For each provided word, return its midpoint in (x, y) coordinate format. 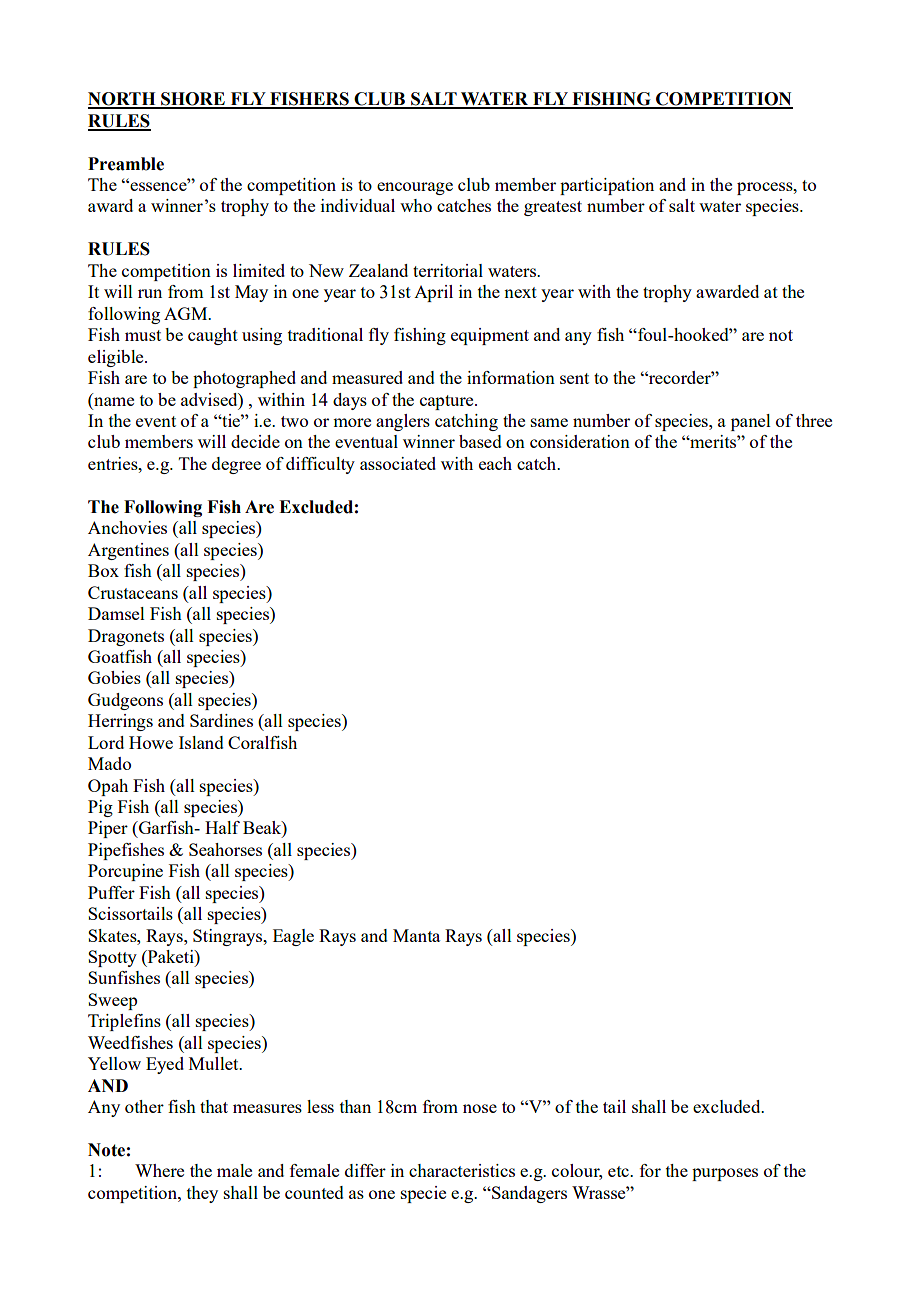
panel (751, 422)
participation (607, 186)
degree (236, 465)
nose (480, 1108)
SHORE (193, 100)
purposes (725, 1174)
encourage (415, 188)
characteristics (462, 1170)
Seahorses (225, 849)
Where (159, 1170)
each (495, 463)
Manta (416, 935)
